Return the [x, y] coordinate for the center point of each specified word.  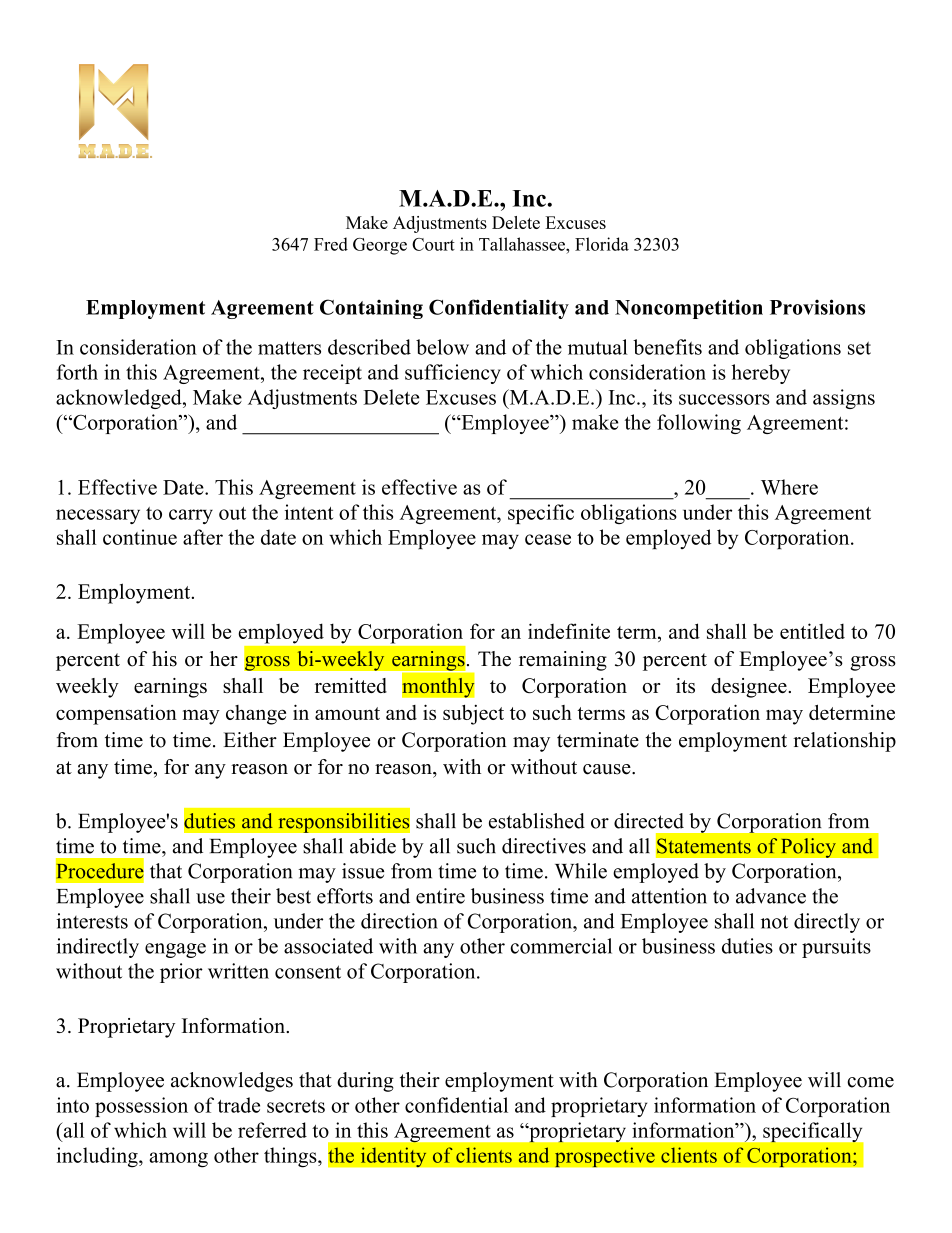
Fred [331, 244]
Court [433, 244]
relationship [844, 742]
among [178, 1160]
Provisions [817, 307]
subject [473, 714]
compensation [116, 715]
